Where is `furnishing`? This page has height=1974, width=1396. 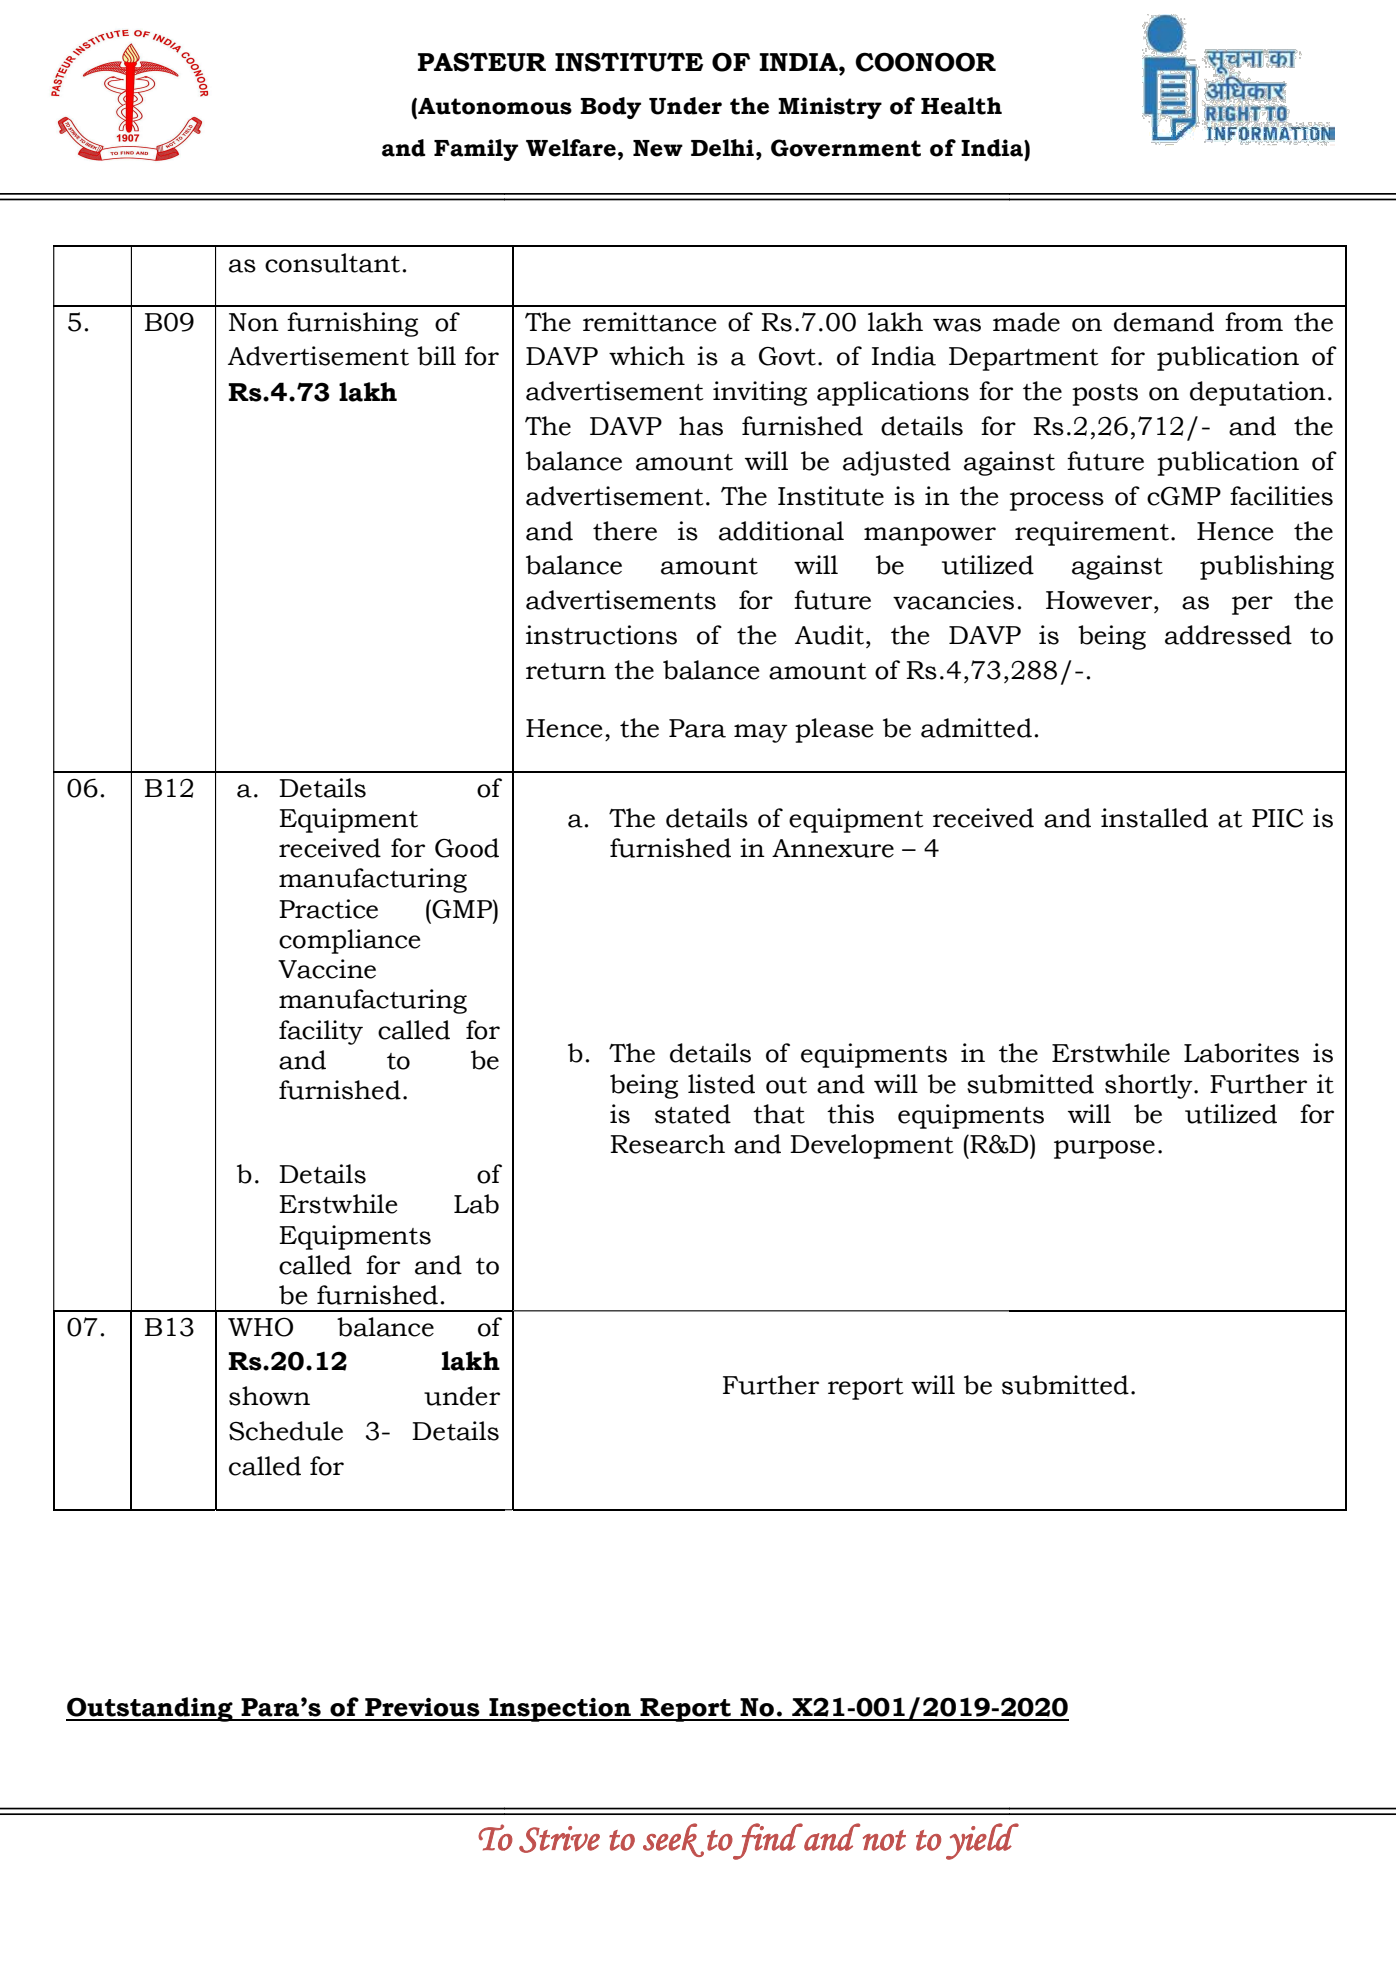
furnishing is located at coordinates (352, 324).
